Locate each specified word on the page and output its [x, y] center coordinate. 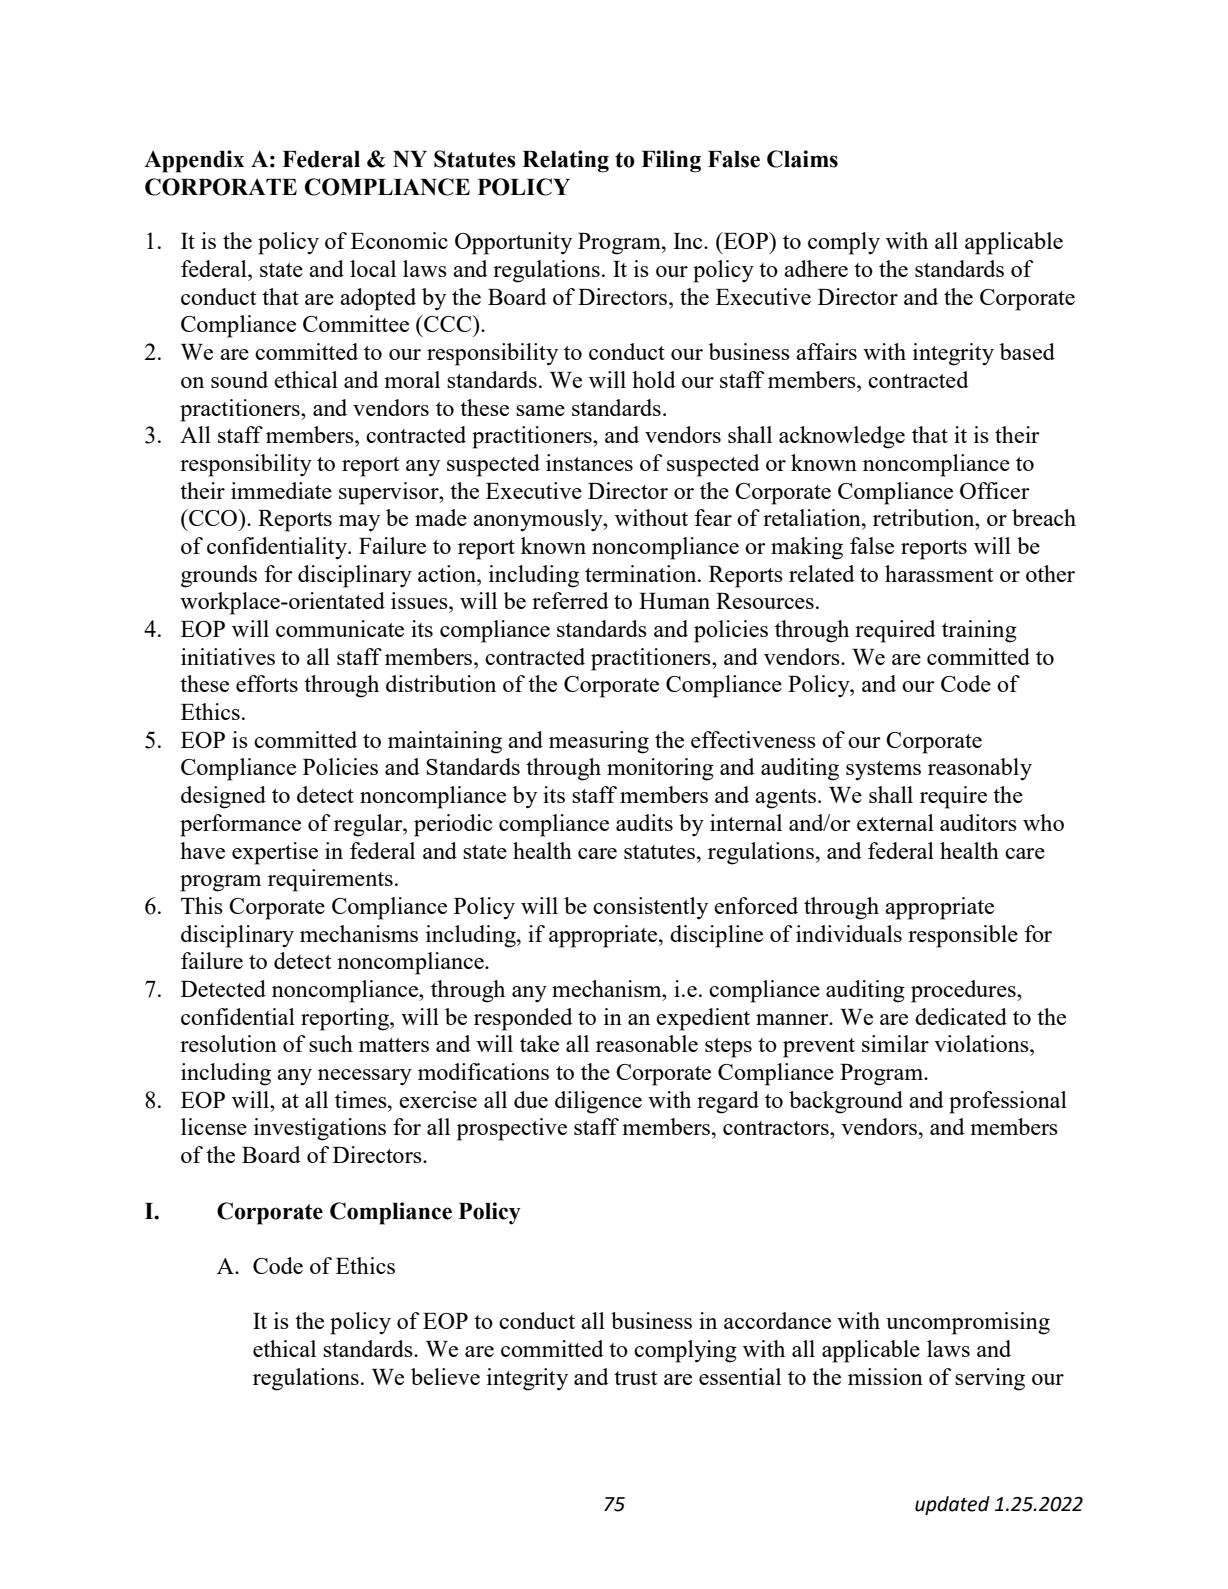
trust [635, 1378]
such [331, 1043]
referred [570, 600]
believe [445, 1376]
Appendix [194, 161]
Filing [671, 161]
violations [982, 1043]
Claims [802, 159]
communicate [340, 628]
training [979, 631]
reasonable [647, 1043]
